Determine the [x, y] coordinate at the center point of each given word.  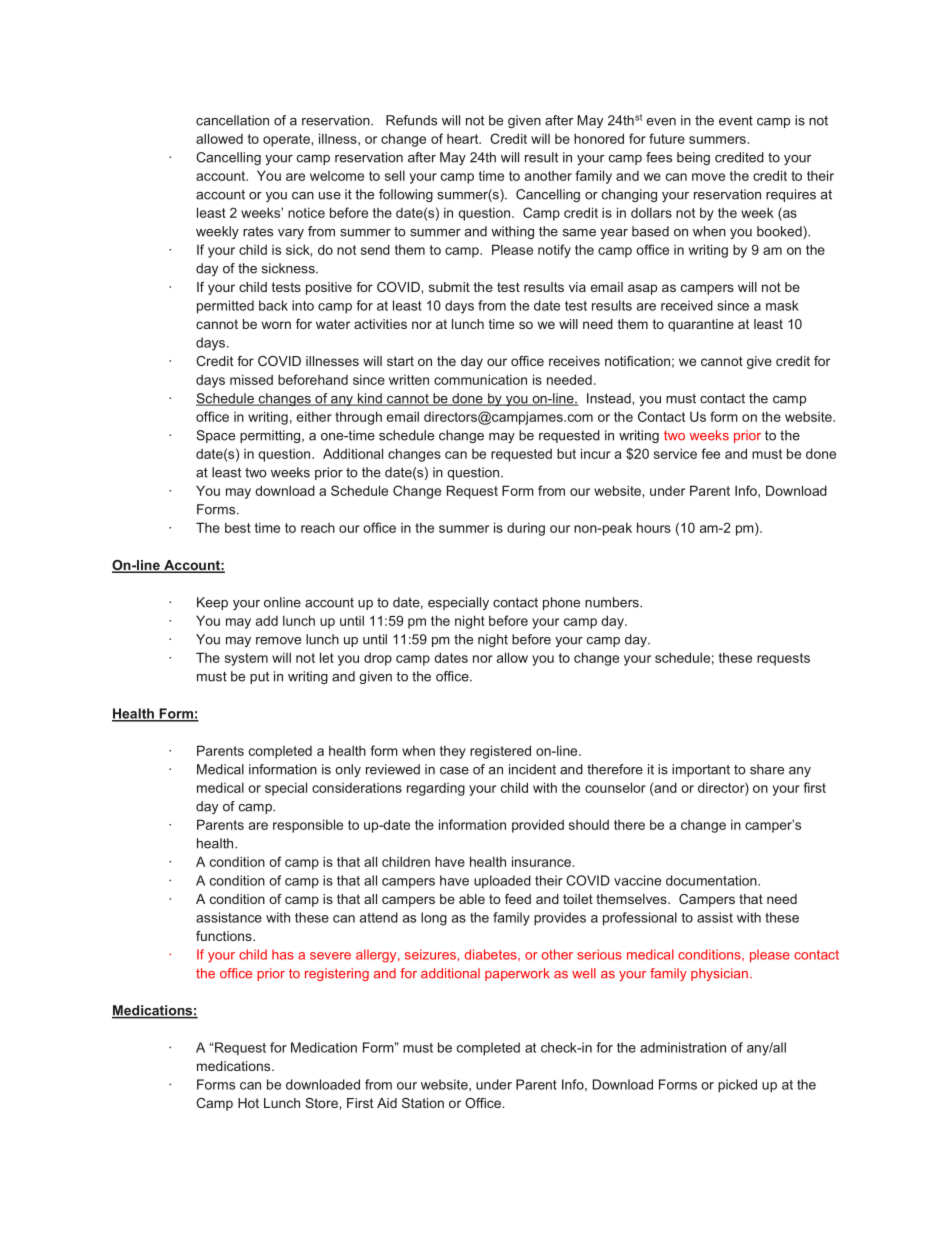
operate [286, 140]
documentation [712, 880]
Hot [248, 1103]
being [693, 158]
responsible [308, 826]
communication [480, 379]
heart [464, 139]
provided [538, 826]
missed [251, 379]
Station [423, 1103]
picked [737, 1086]
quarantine [701, 325]
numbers [613, 602]
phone [561, 603]
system [246, 659]
